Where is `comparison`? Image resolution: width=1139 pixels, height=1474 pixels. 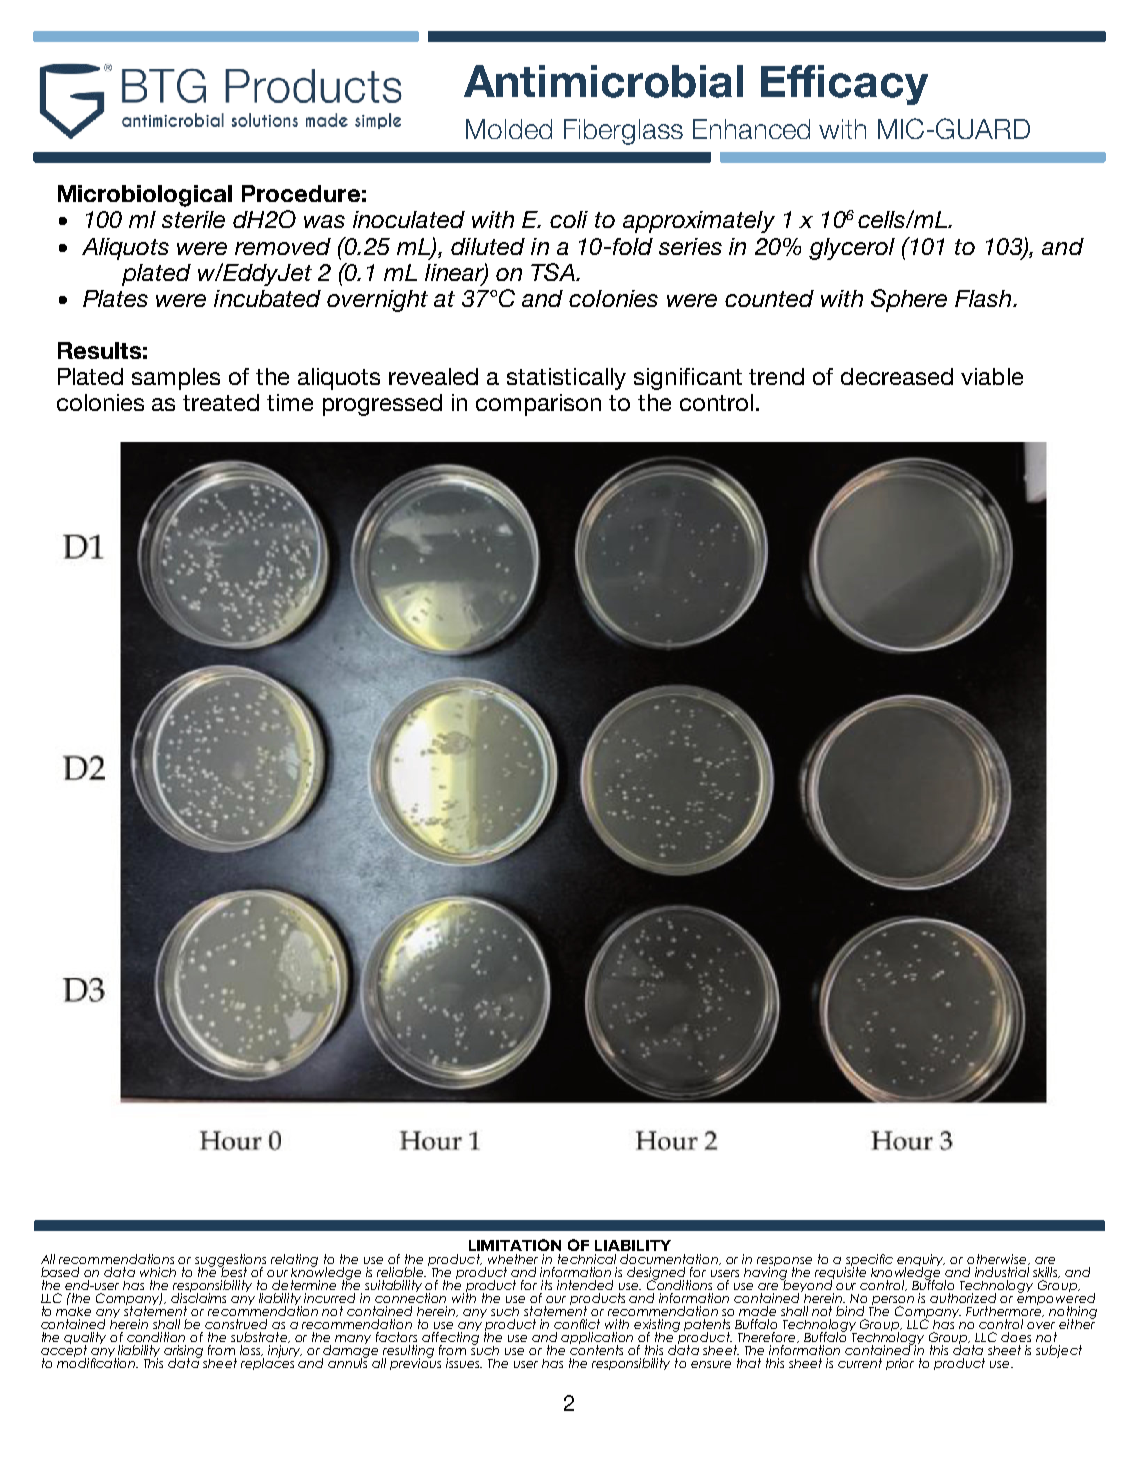
comparison is located at coordinates (538, 405).
